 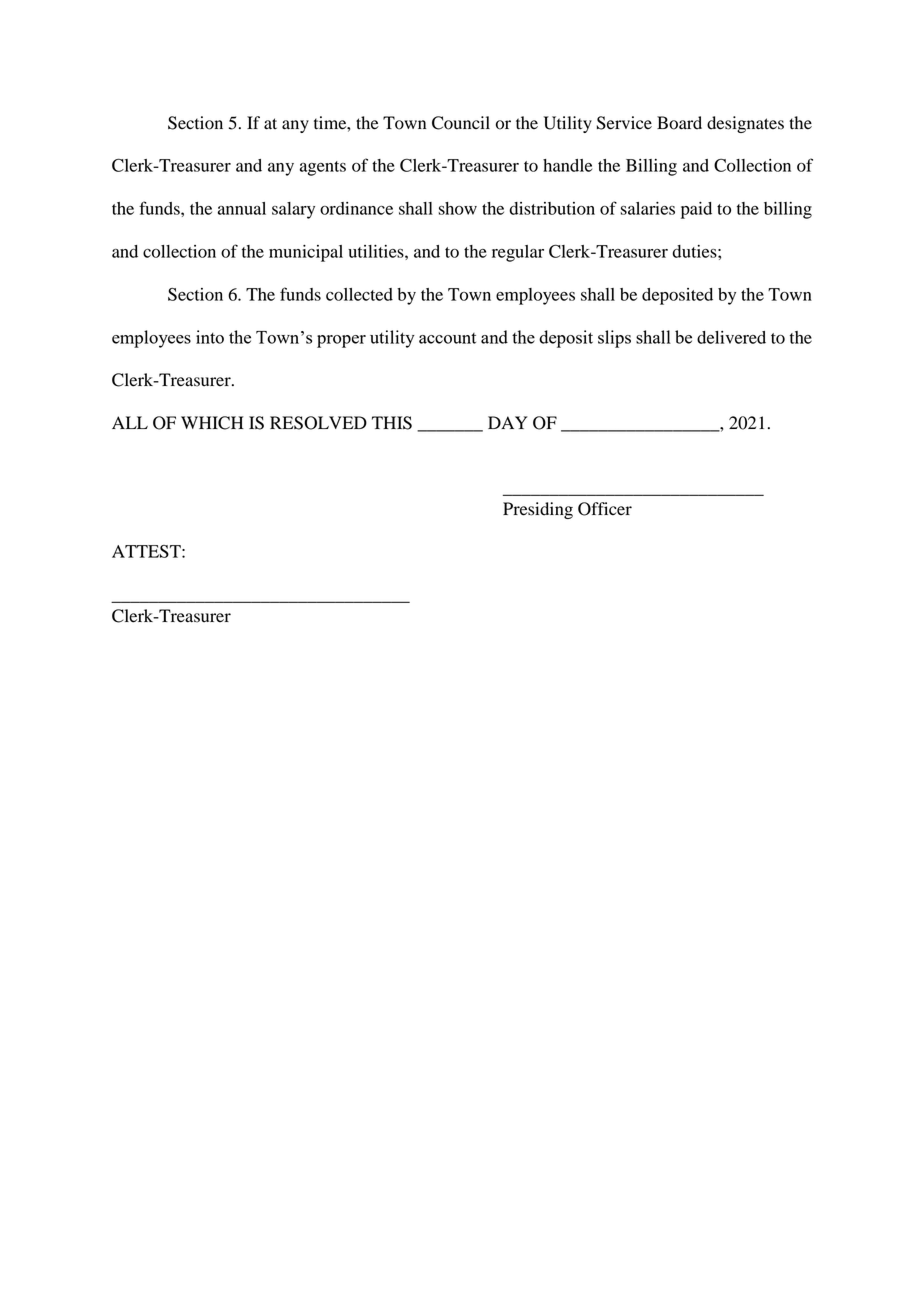 What do you see at coordinates (605, 509) in the screenshot?
I see `Officer` at bounding box center [605, 509].
